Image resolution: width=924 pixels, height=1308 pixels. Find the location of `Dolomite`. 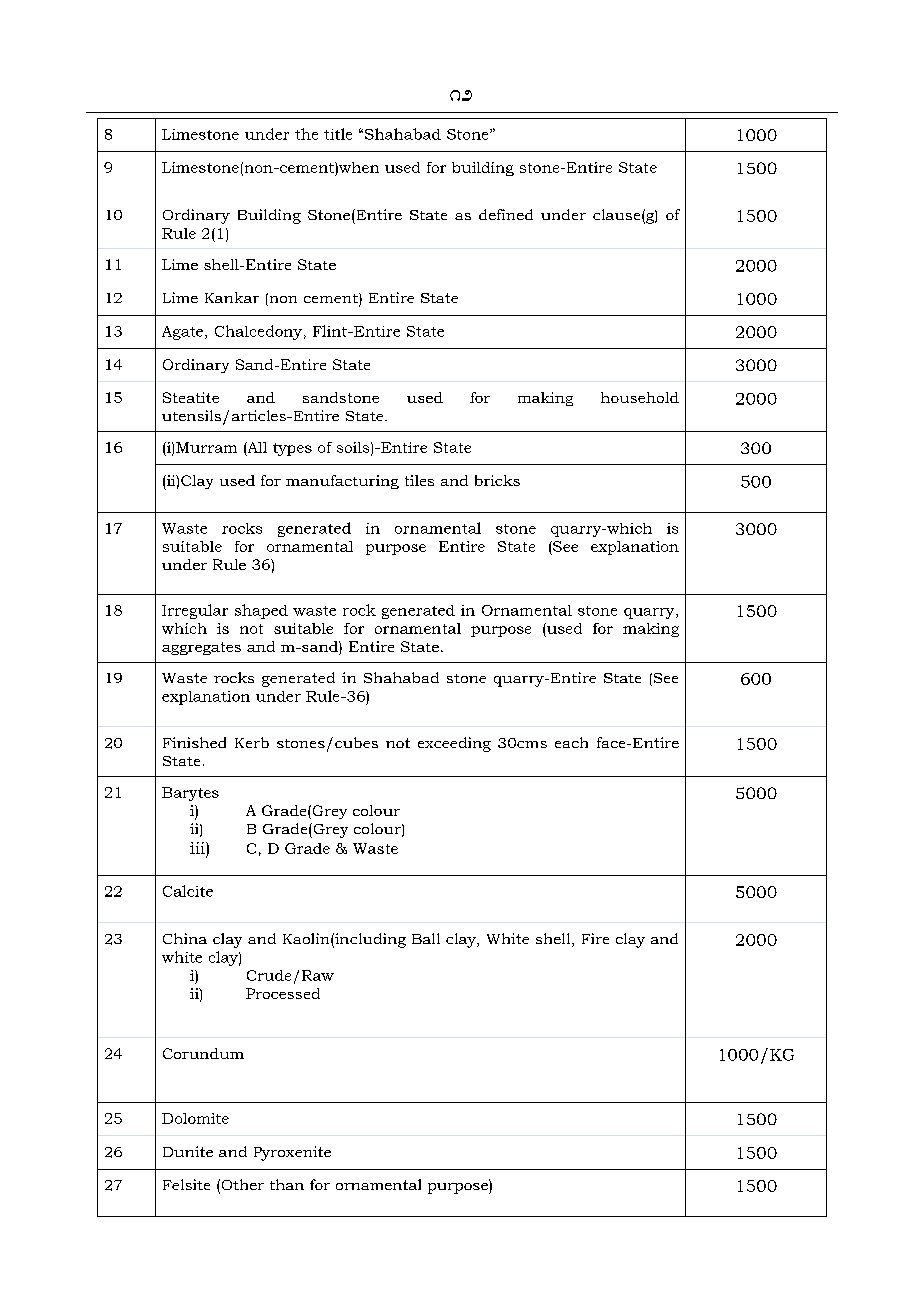

Dolomite is located at coordinates (195, 1118).
